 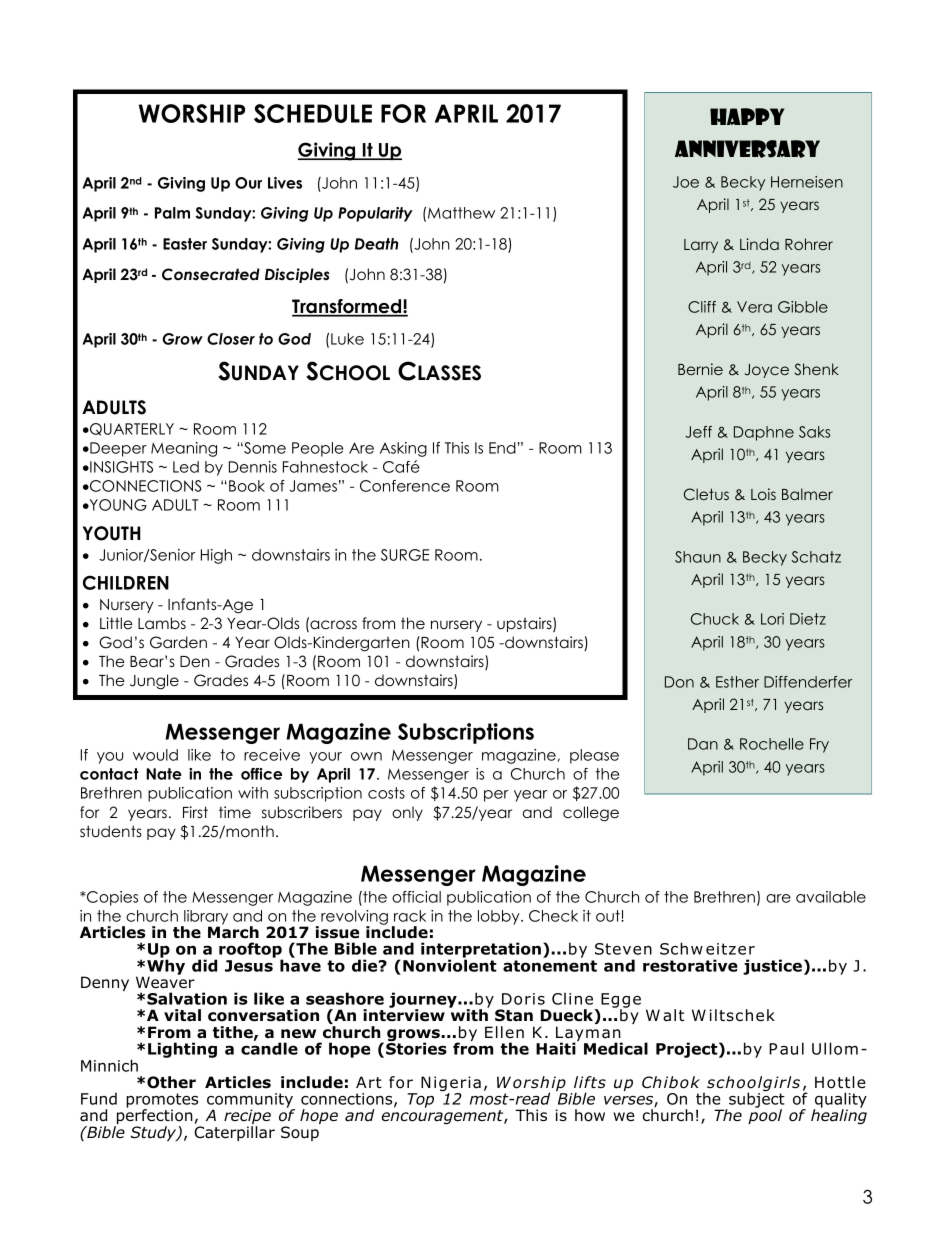 What do you see at coordinates (172, 213) in the document?
I see `Palm` at bounding box center [172, 213].
